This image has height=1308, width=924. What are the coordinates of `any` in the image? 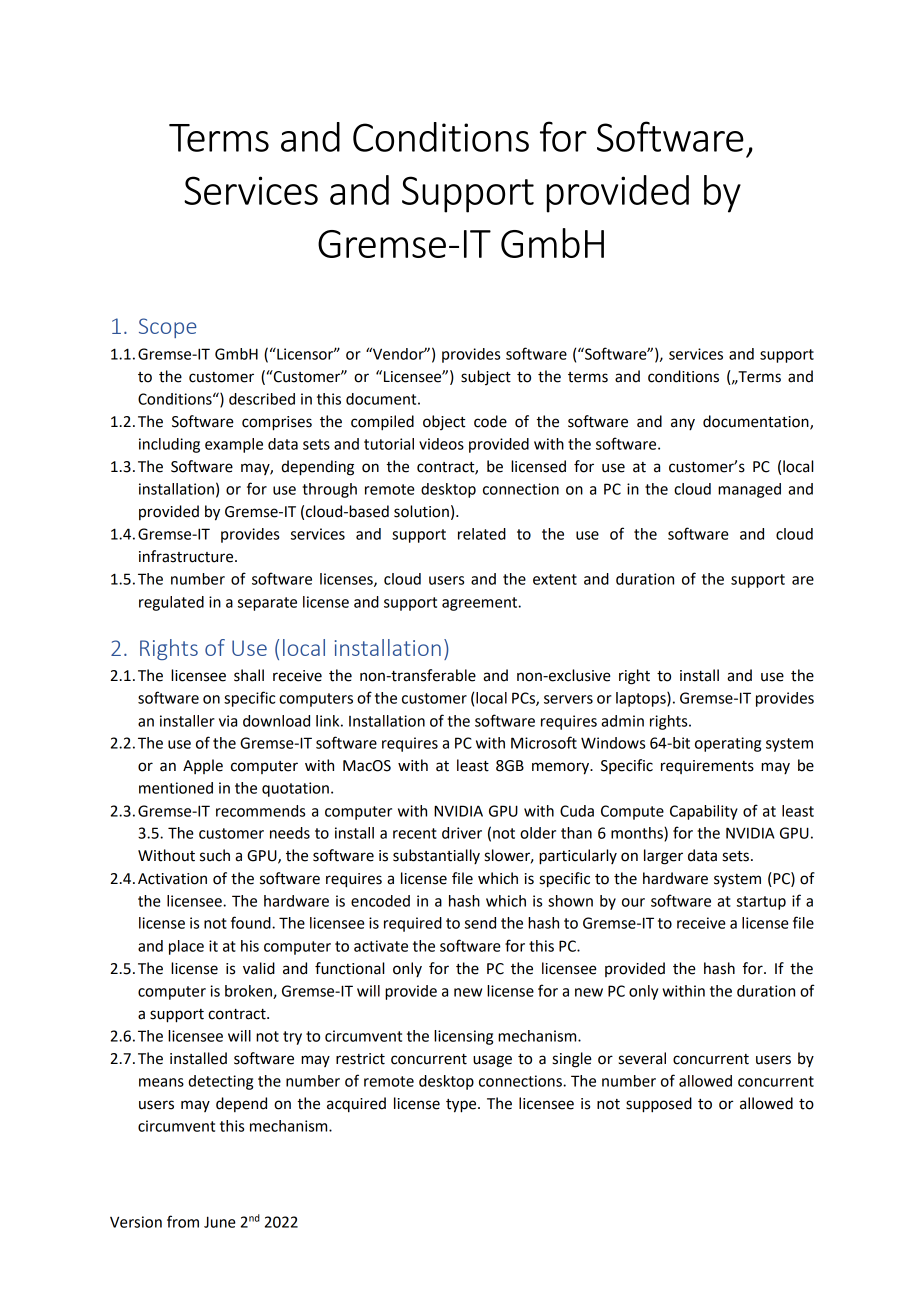 It's located at (683, 424).
